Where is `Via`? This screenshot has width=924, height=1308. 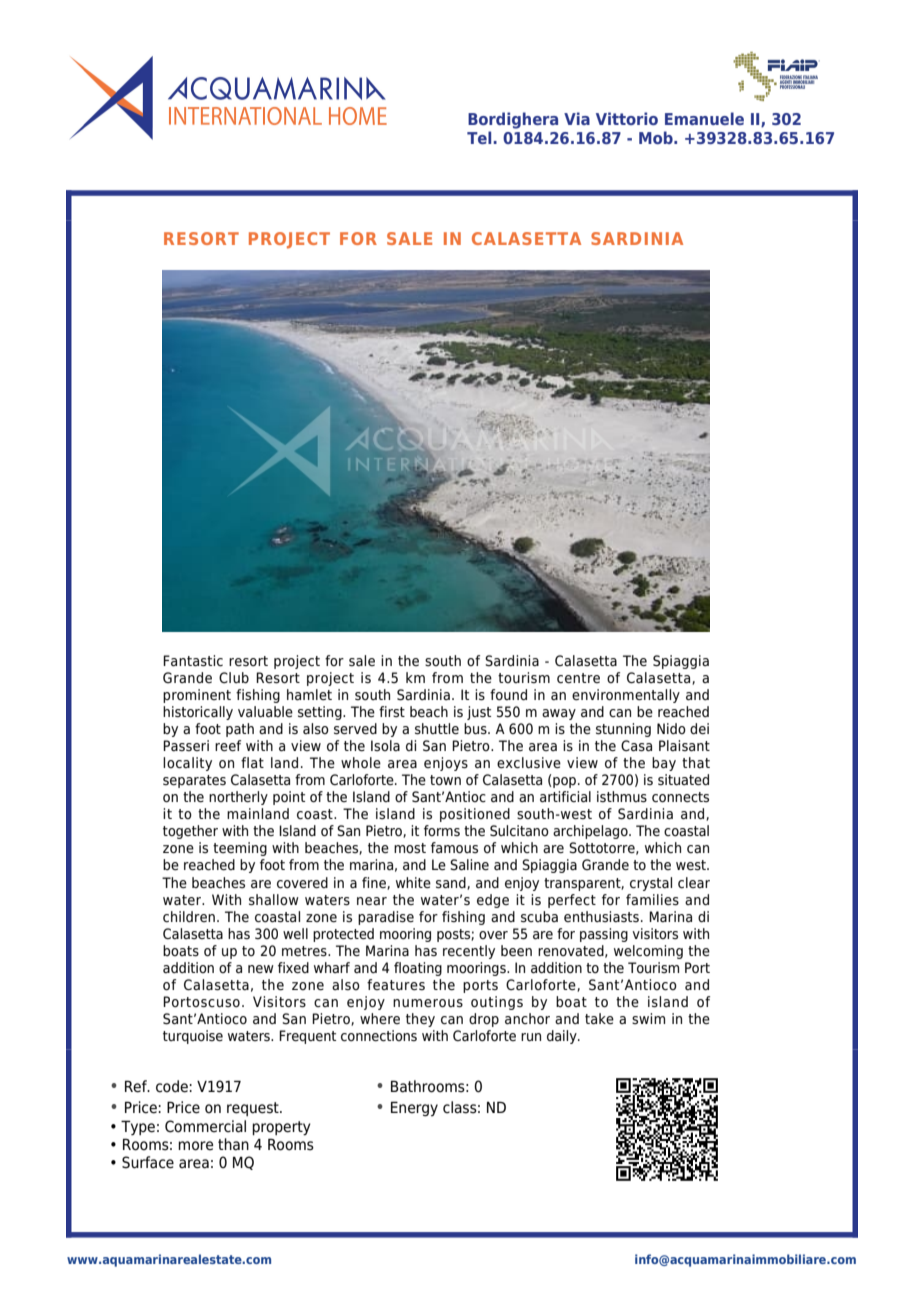
Via is located at coordinates (577, 118).
